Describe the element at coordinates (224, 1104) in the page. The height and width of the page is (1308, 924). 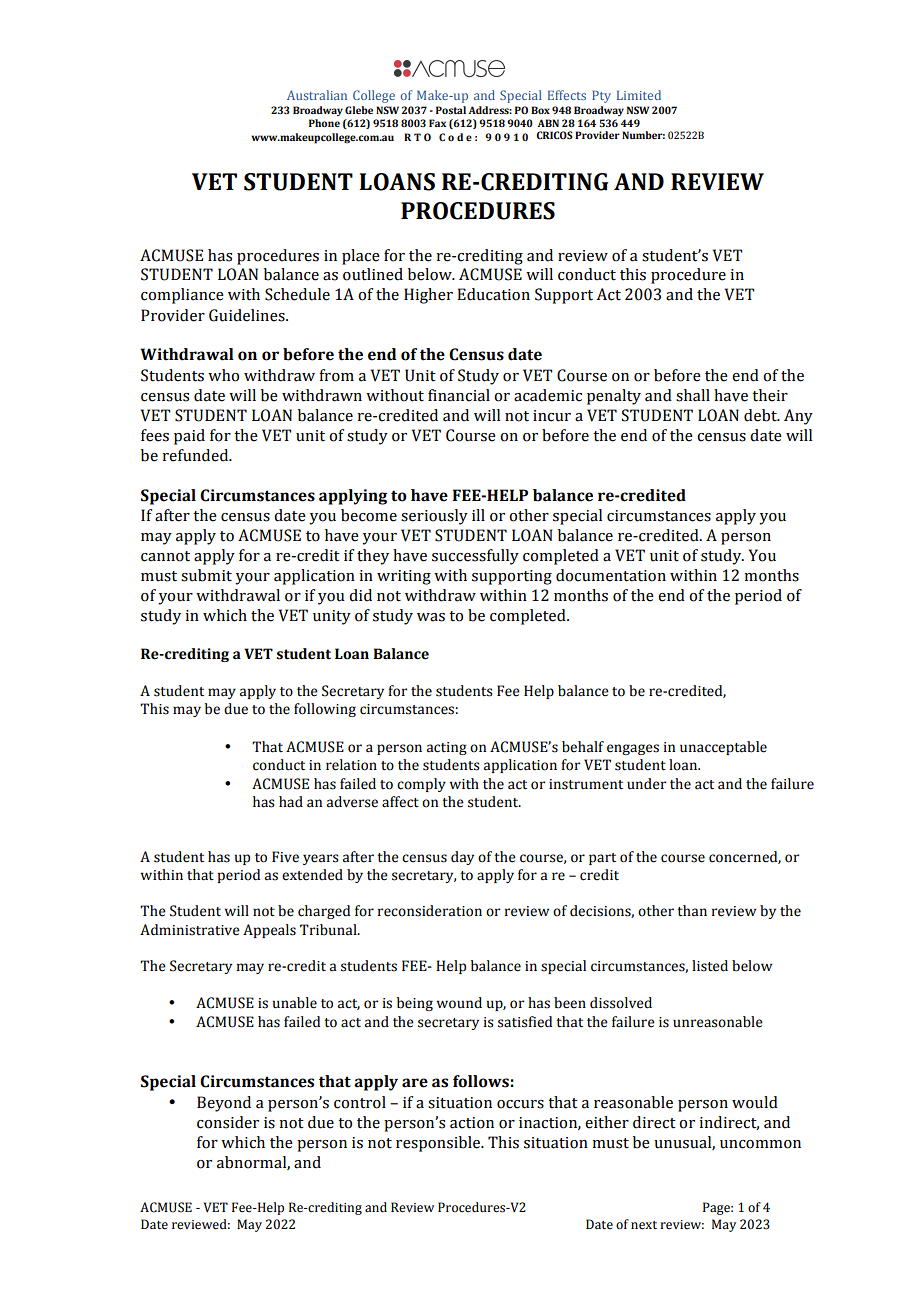
I see `Beyond` at that location.
